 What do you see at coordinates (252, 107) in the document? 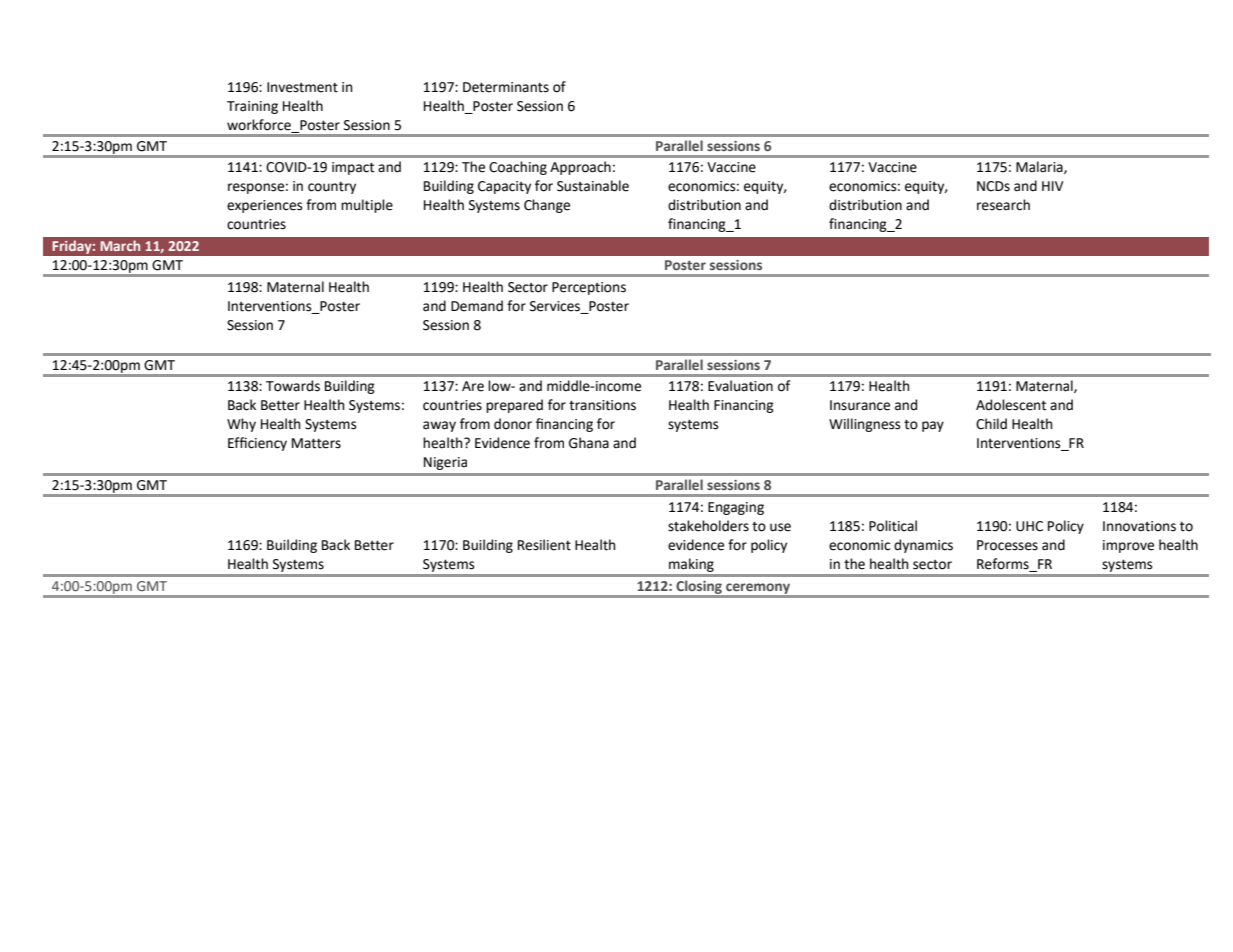
I see `Training` at bounding box center [252, 107].
